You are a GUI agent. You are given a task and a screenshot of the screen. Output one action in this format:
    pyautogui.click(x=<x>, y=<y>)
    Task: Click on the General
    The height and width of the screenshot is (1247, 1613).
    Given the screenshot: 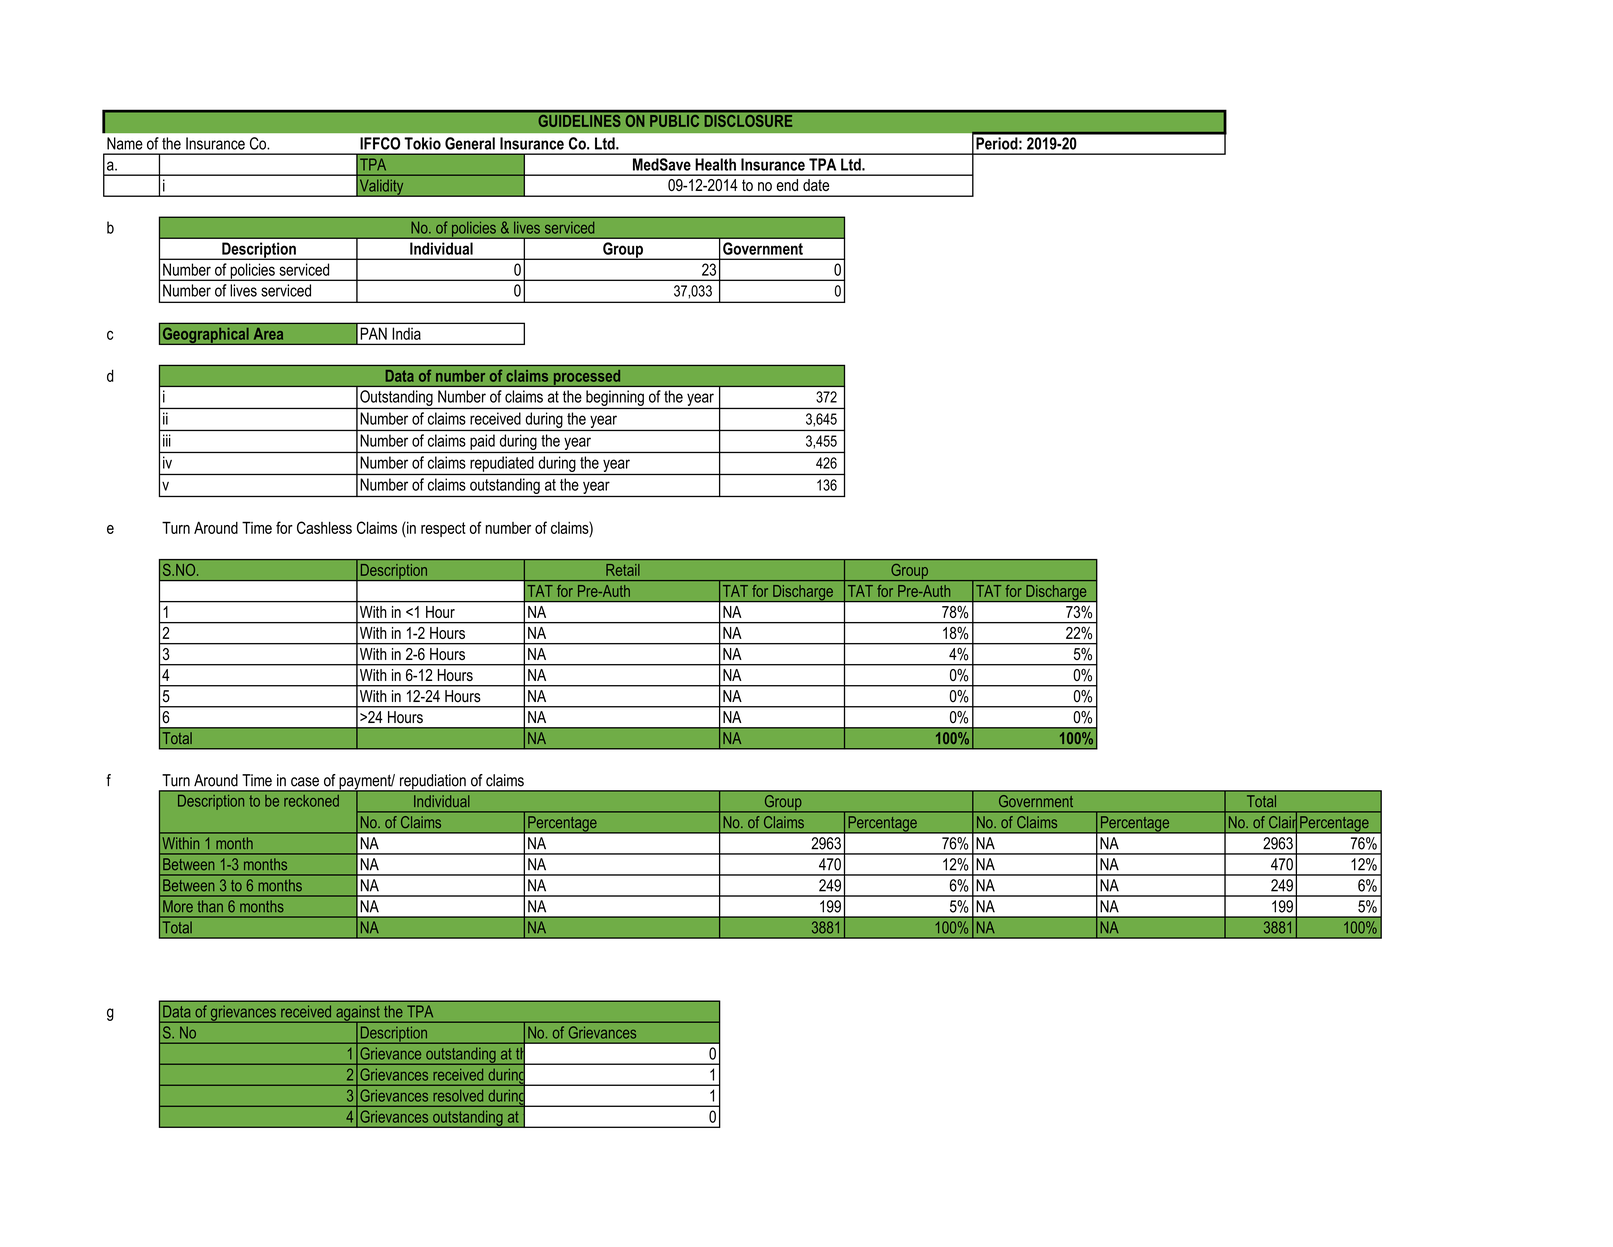 What is the action you would take?
    pyautogui.click(x=470, y=143)
